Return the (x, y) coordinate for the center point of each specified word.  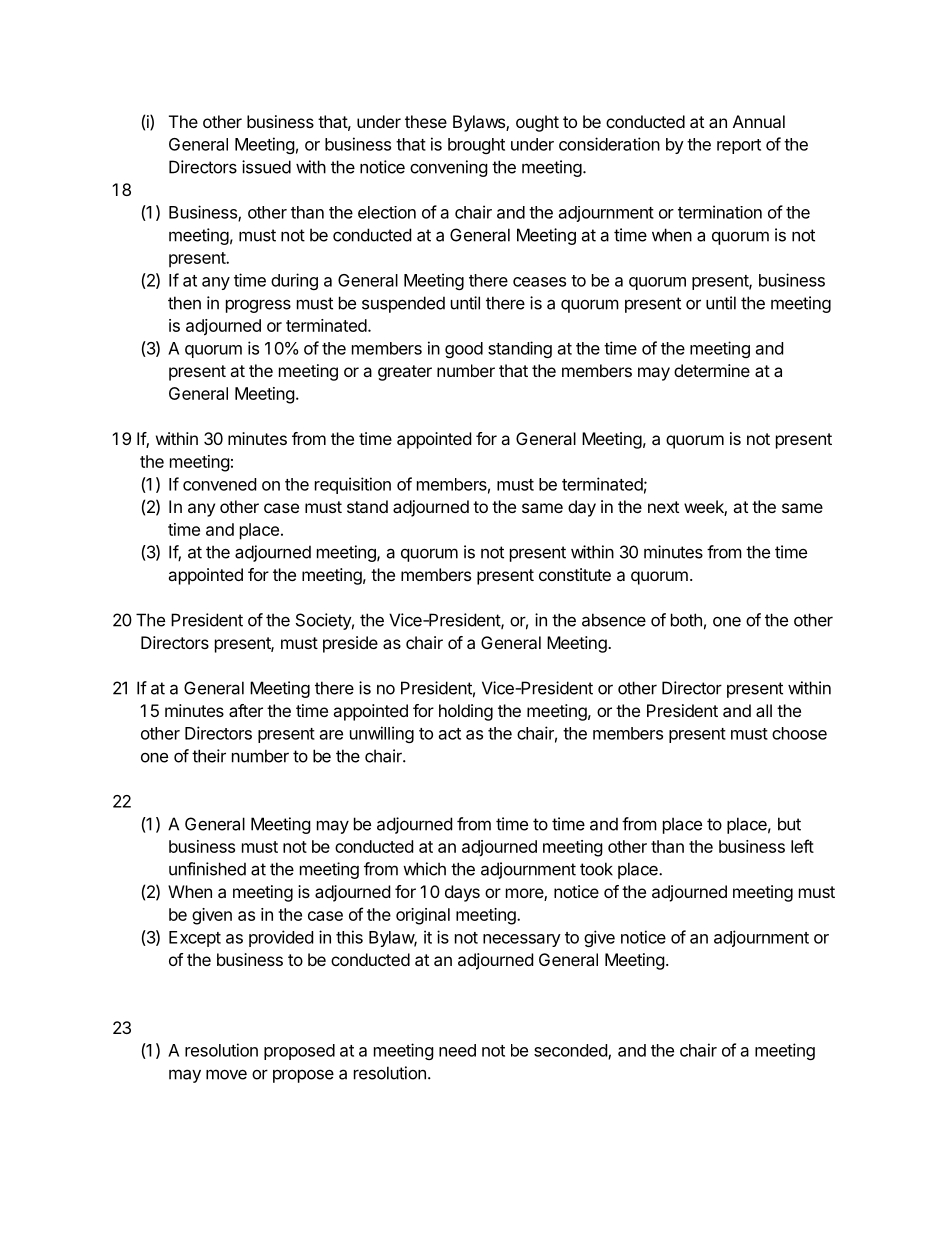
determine (712, 370)
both (686, 620)
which (424, 869)
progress (258, 306)
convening (449, 168)
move (226, 1074)
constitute (575, 574)
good (464, 350)
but (789, 824)
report (739, 146)
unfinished (207, 869)
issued (266, 167)
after (246, 710)
